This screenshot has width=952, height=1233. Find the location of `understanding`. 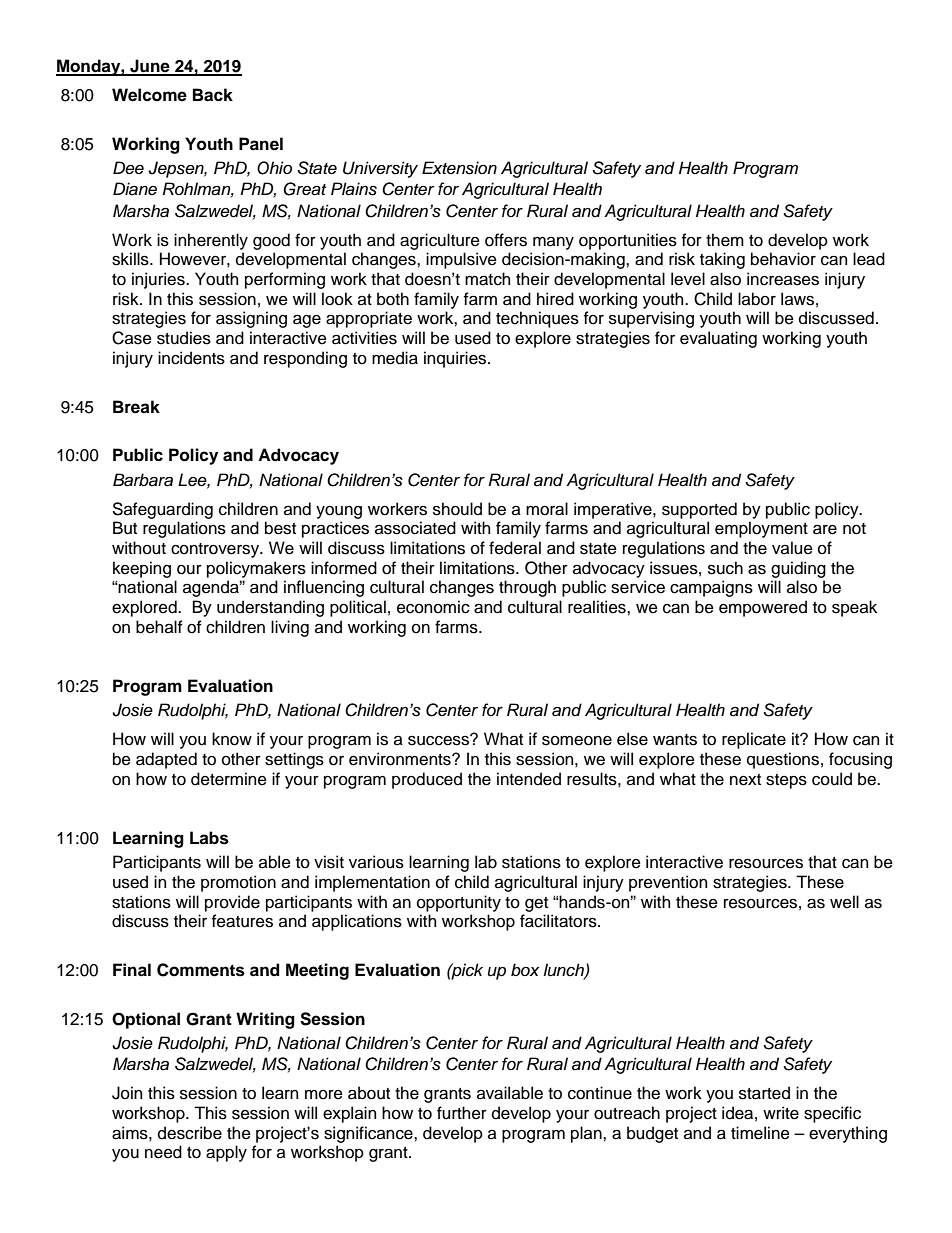

understanding is located at coordinates (270, 608).
